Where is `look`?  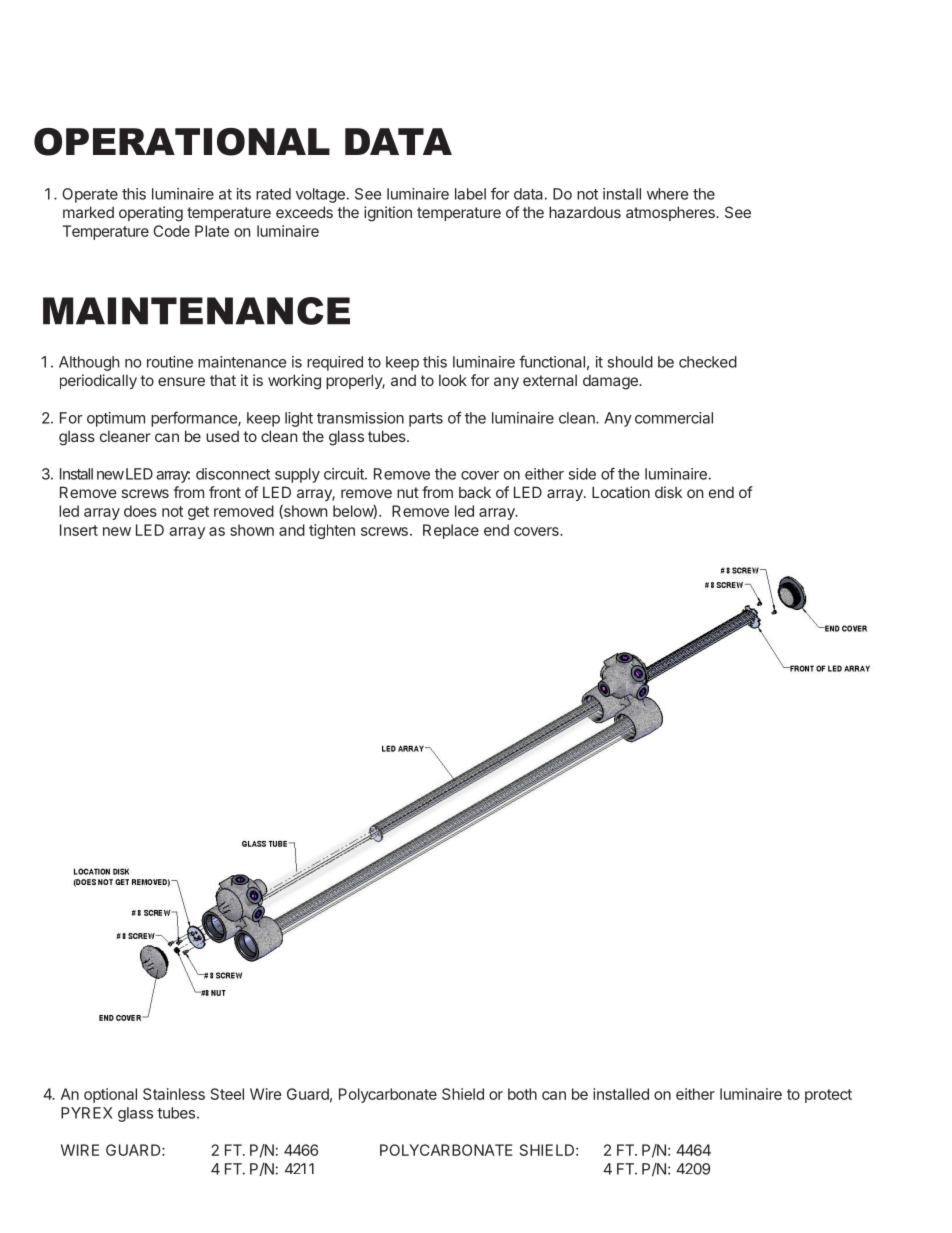
look is located at coordinates (453, 380).
